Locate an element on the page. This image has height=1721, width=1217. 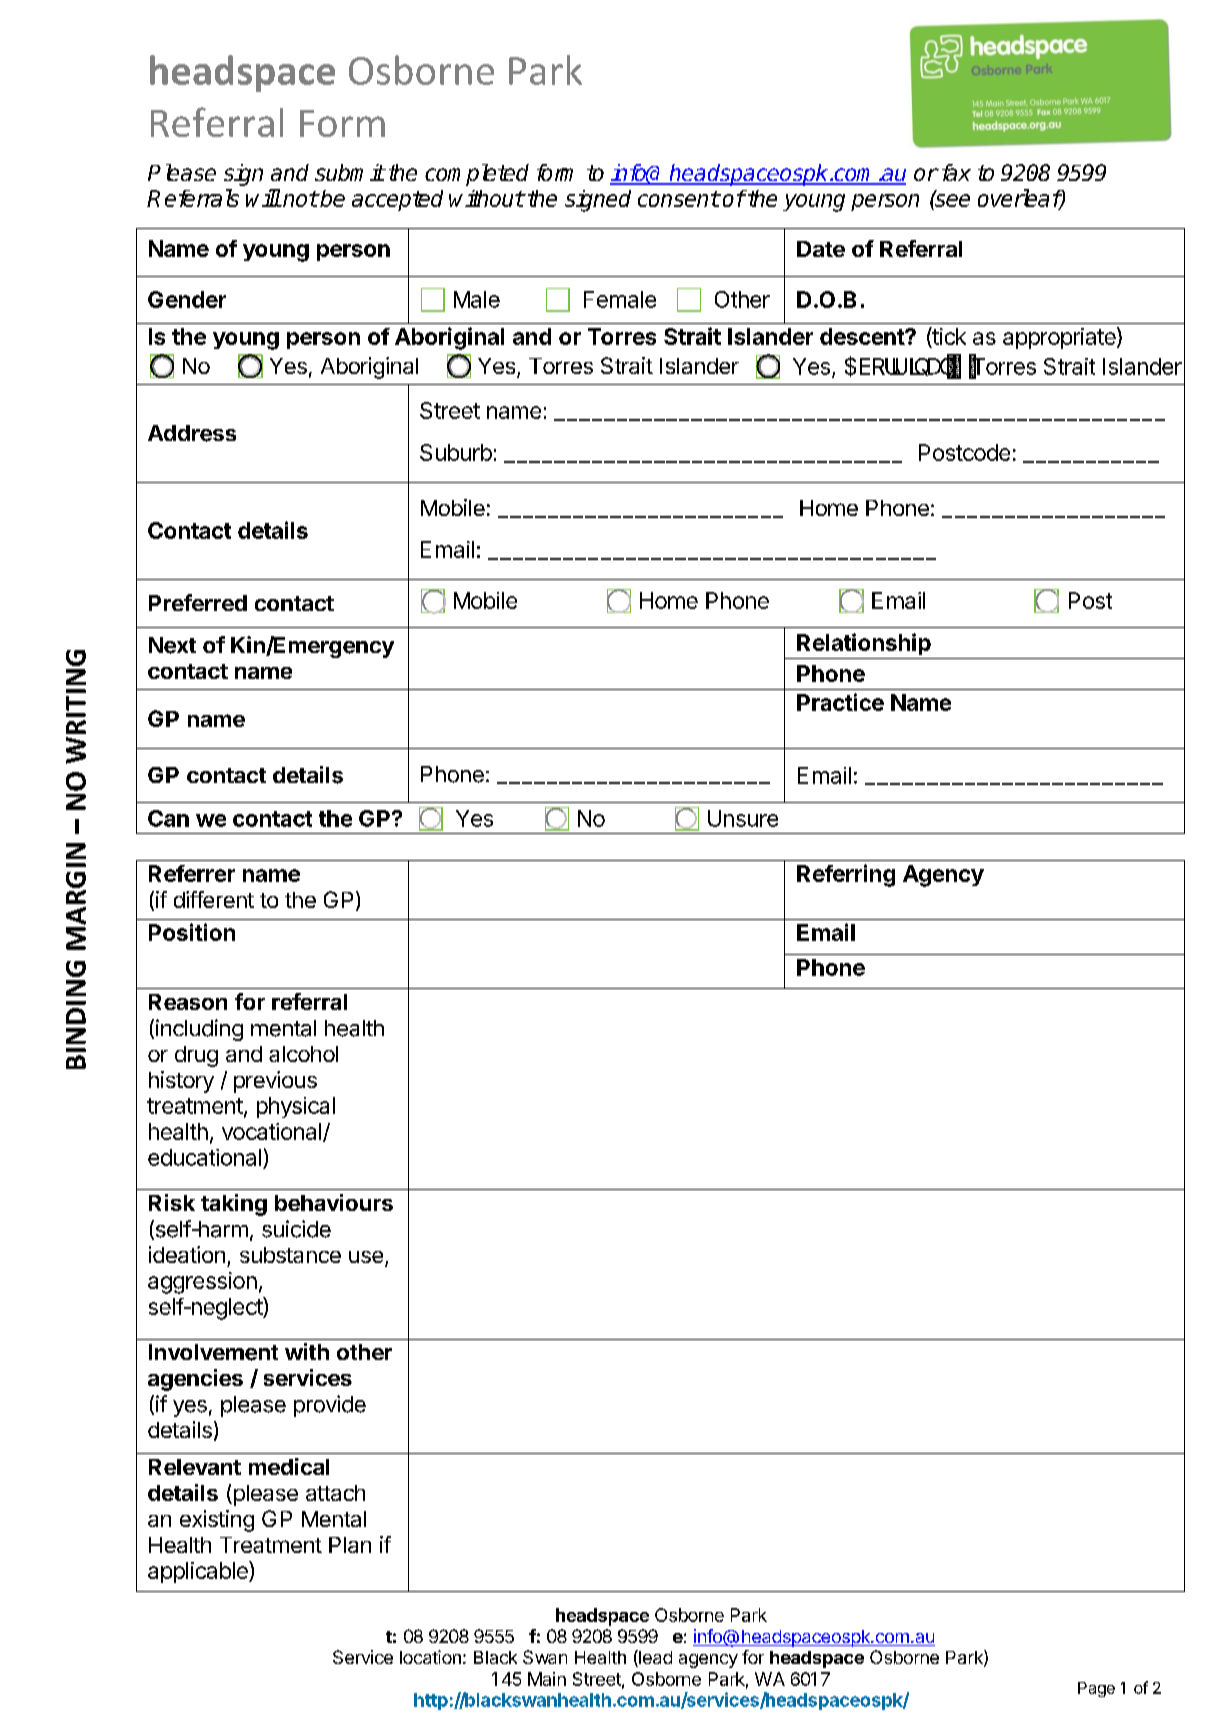
not is located at coordinates (299, 199).
